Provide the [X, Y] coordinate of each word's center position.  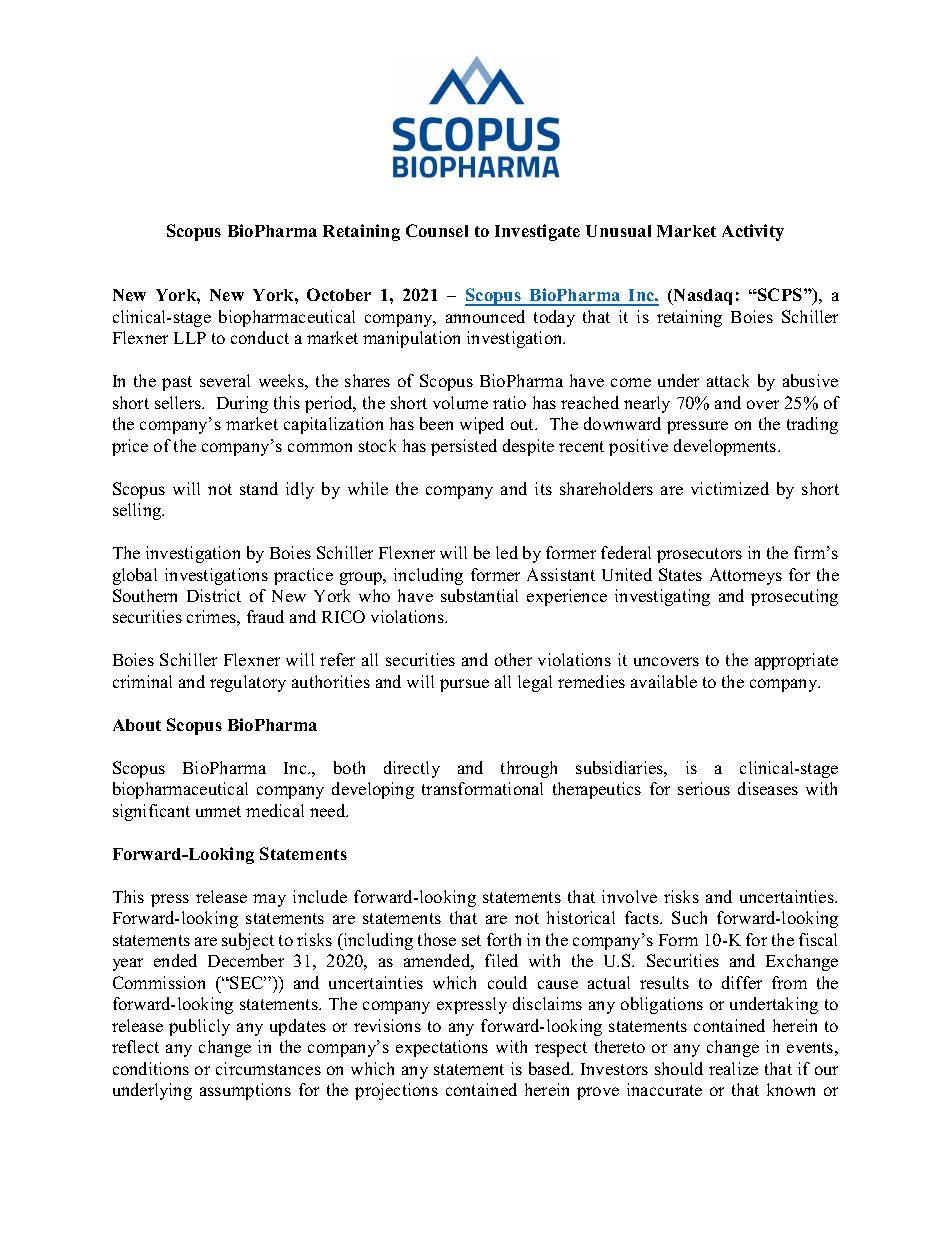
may [269, 900]
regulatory [248, 683]
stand [259, 488]
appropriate [796, 661]
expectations [442, 1048]
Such [689, 917]
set [471, 940]
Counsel [437, 230]
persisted [464, 447]
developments [726, 447]
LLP [190, 338]
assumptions [245, 1091]
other [513, 659]
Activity [753, 232]
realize [733, 1068]
